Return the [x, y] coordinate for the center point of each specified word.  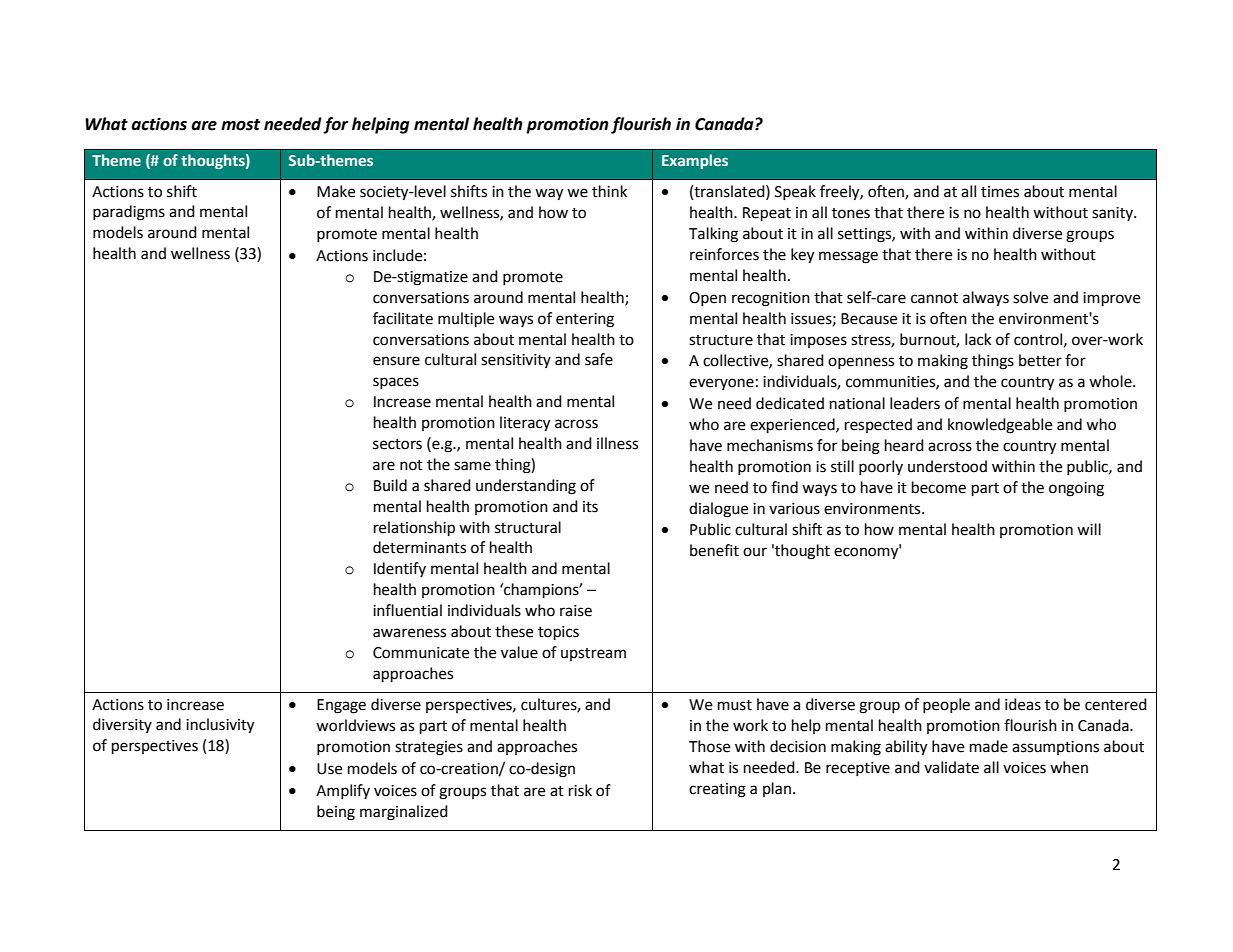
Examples [695, 161]
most [240, 125]
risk [580, 790]
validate [951, 767]
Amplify [343, 791]
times [1000, 192]
